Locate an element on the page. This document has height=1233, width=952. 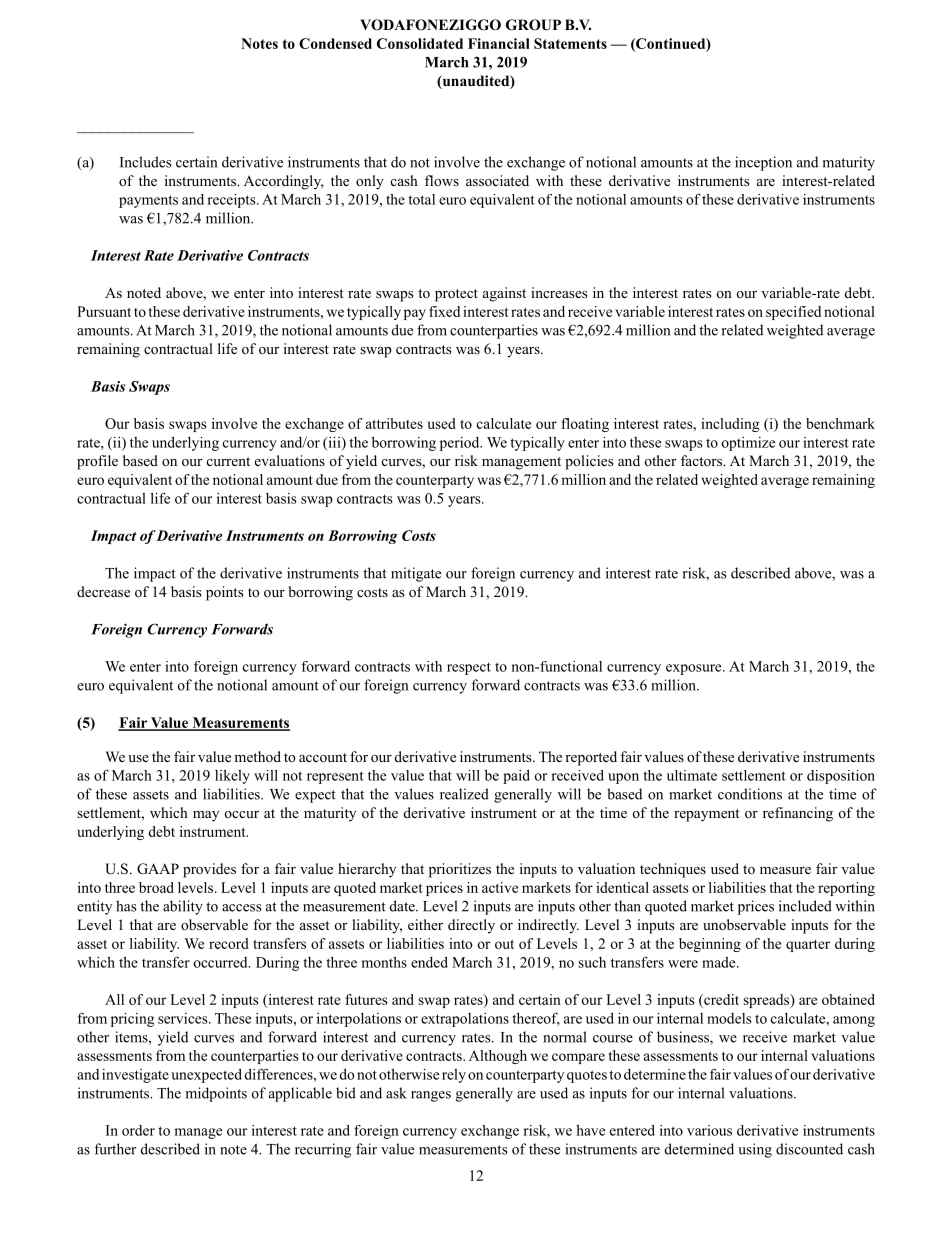
ranges is located at coordinates (431, 1096).
